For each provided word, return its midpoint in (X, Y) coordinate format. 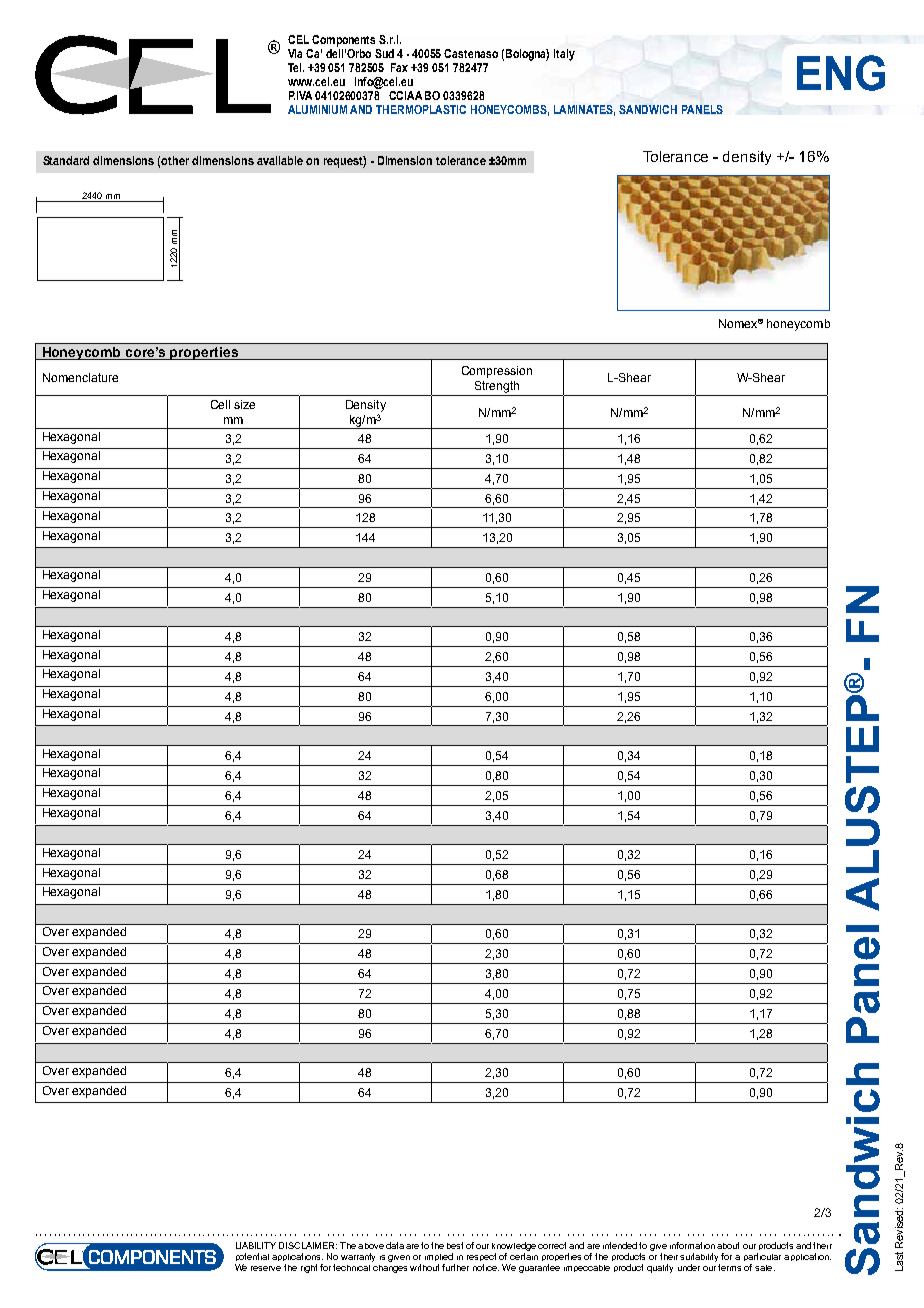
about (728, 1245)
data (395, 1245)
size (244, 404)
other (175, 160)
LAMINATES (584, 110)
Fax (399, 67)
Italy (564, 55)
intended (620, 1245)
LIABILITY (256, 1245)
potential (252, 1257)
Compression (497, 372)
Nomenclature (80, 377)
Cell (220, 404)
